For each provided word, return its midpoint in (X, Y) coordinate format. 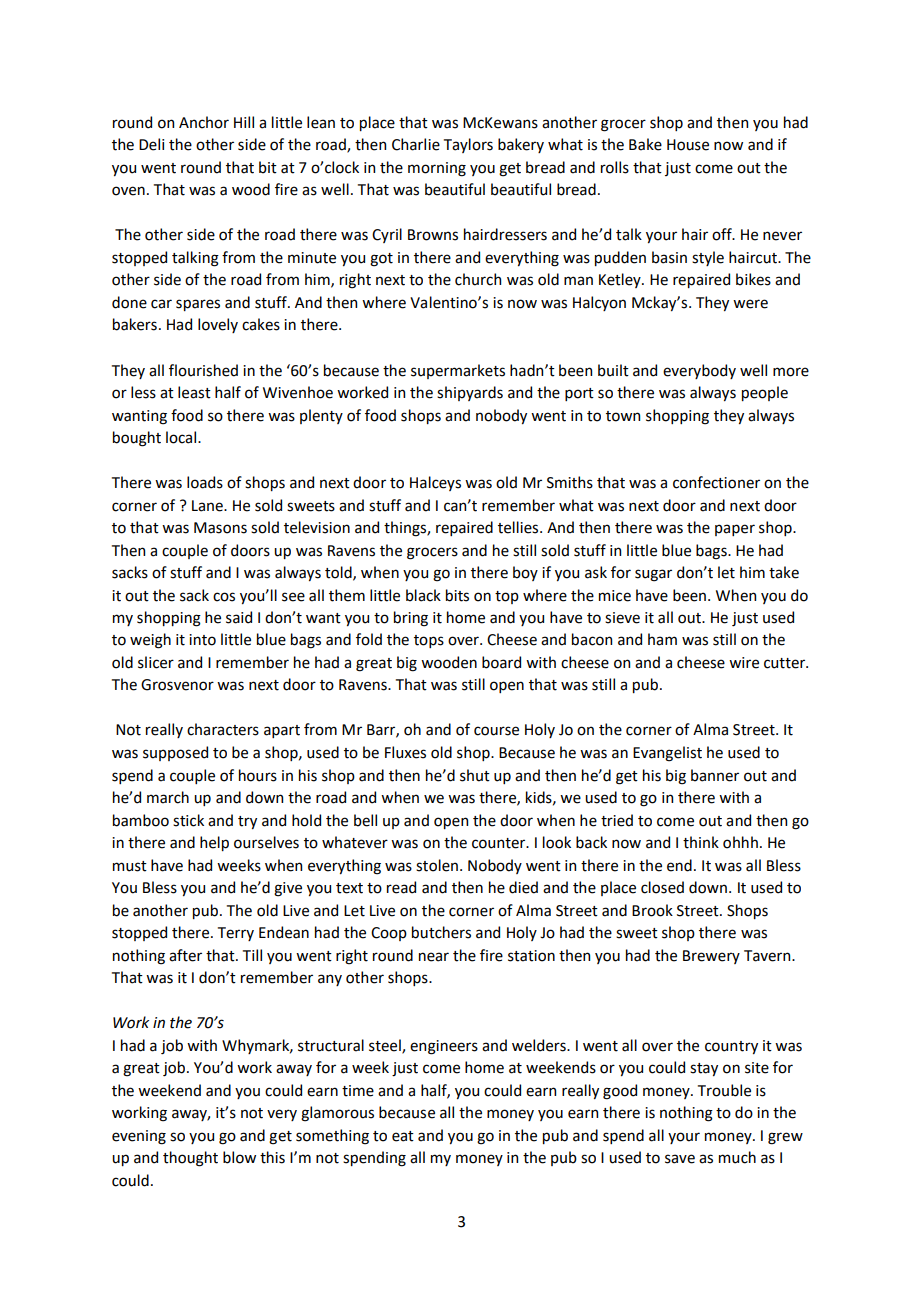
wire (744, 663)
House (688, 145)
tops (429, 641)
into (202, 640)
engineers (444, 1047)
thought (190, 1159)
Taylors (468, 145)
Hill (244, 122)
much (737, 1157)
